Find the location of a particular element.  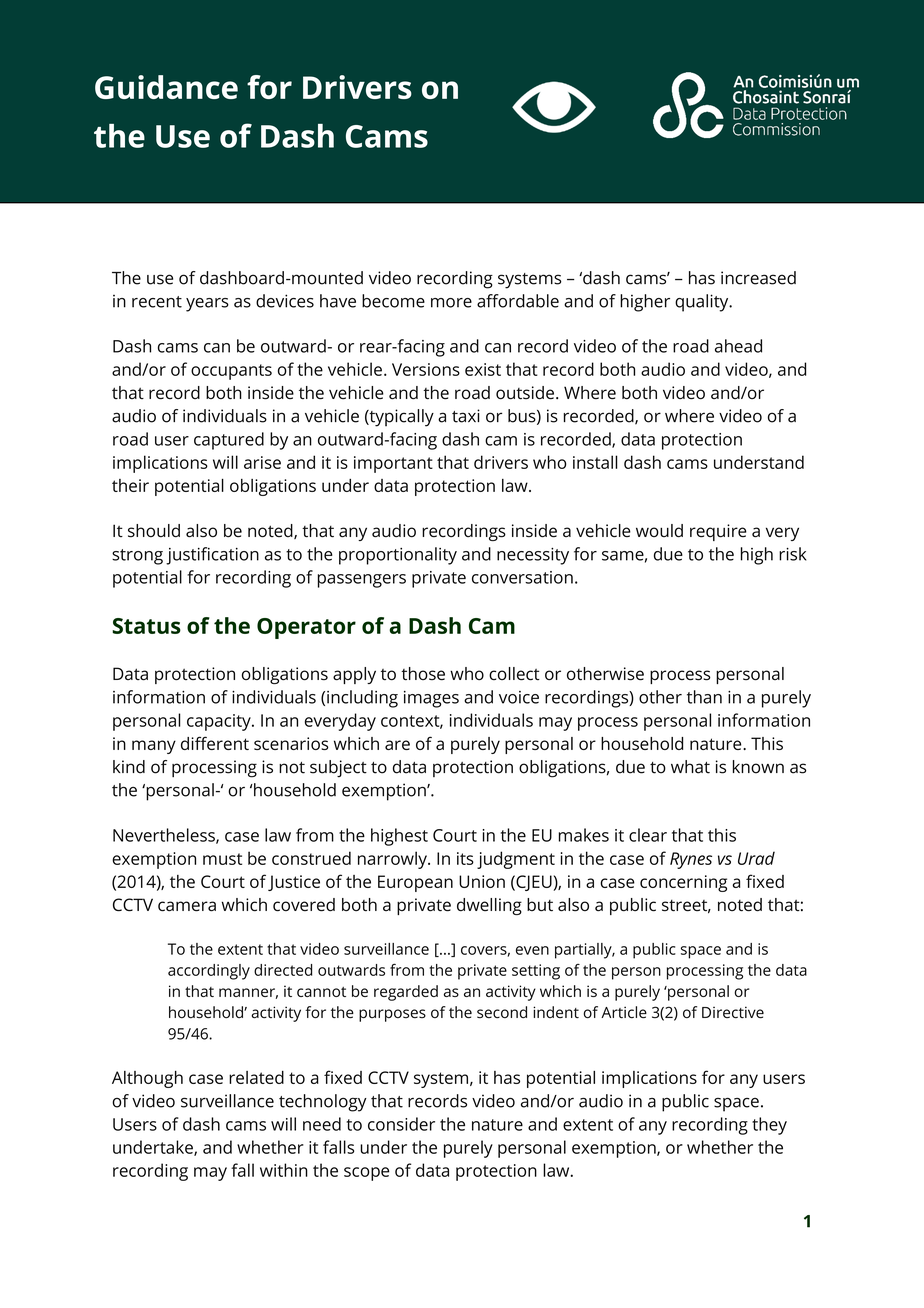

within is located at coordinates (284, 1170).
